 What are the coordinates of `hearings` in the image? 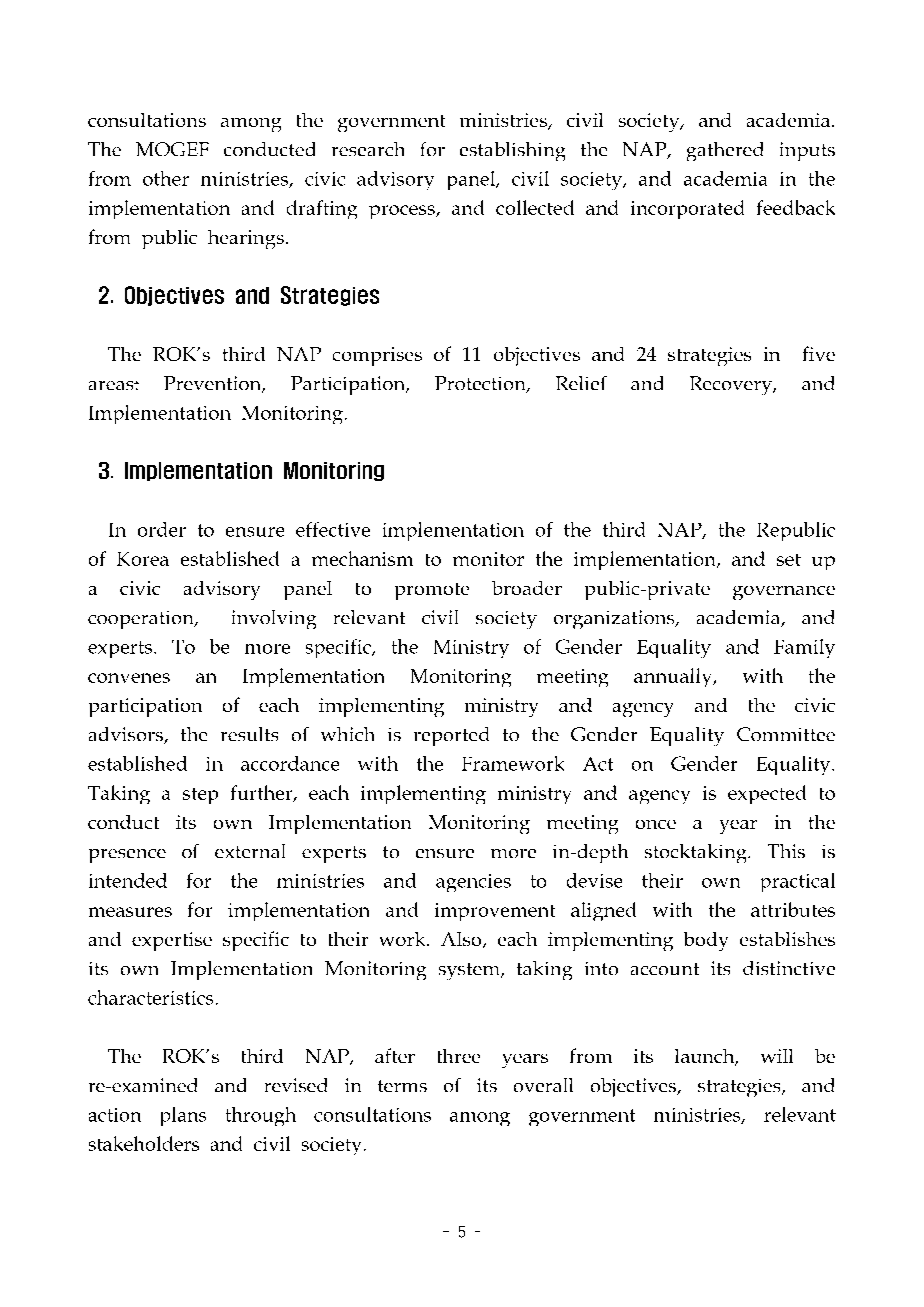 It's located at (248, 239).
